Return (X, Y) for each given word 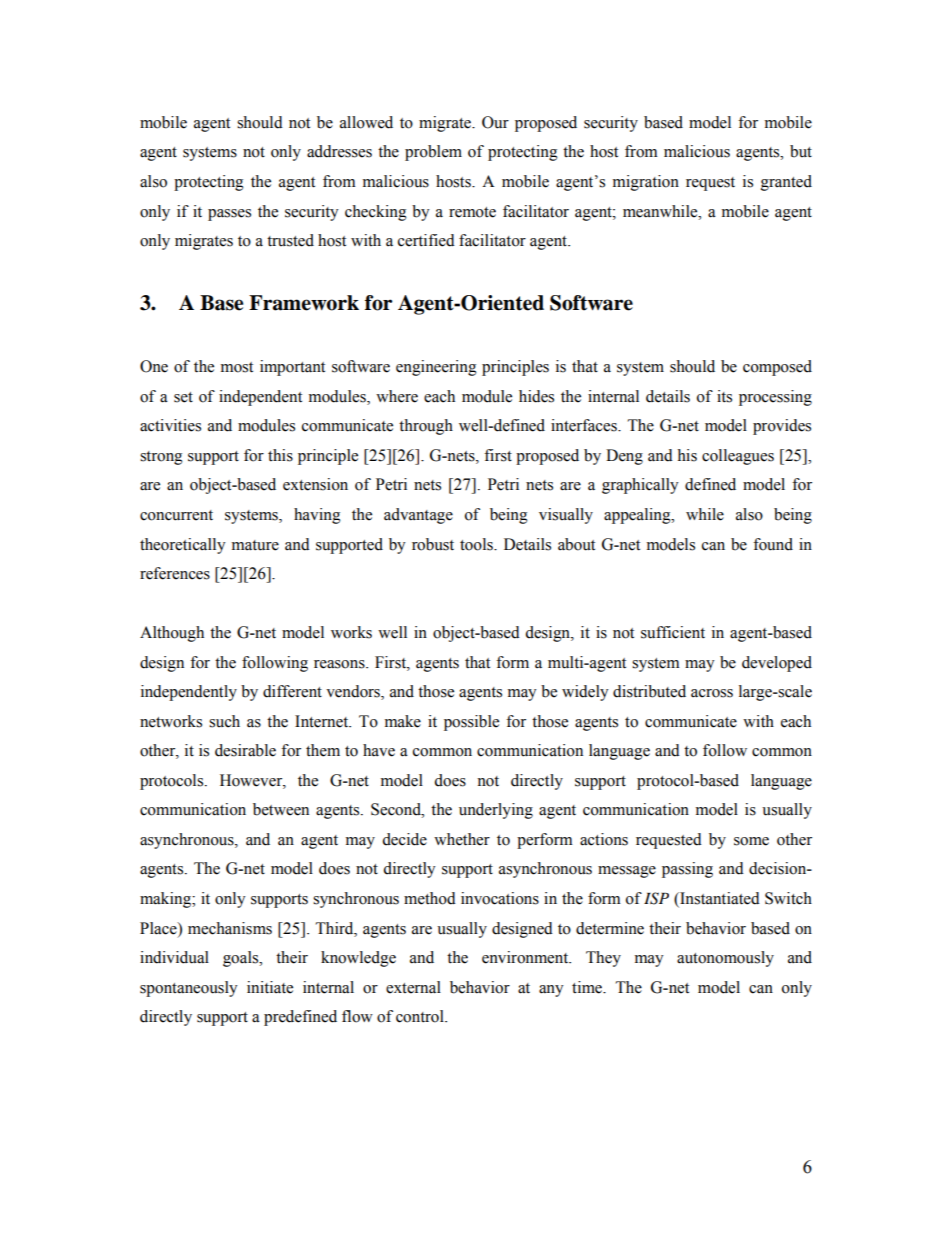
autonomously (725, 959)
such (224, 721)
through (426, 427)
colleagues (738, 457)
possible (471, 723)
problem (433, 153)
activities (170, 425)
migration (646, 183)
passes (229, 215)
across (712, 693)
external (413, 987)
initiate (270, 987)
